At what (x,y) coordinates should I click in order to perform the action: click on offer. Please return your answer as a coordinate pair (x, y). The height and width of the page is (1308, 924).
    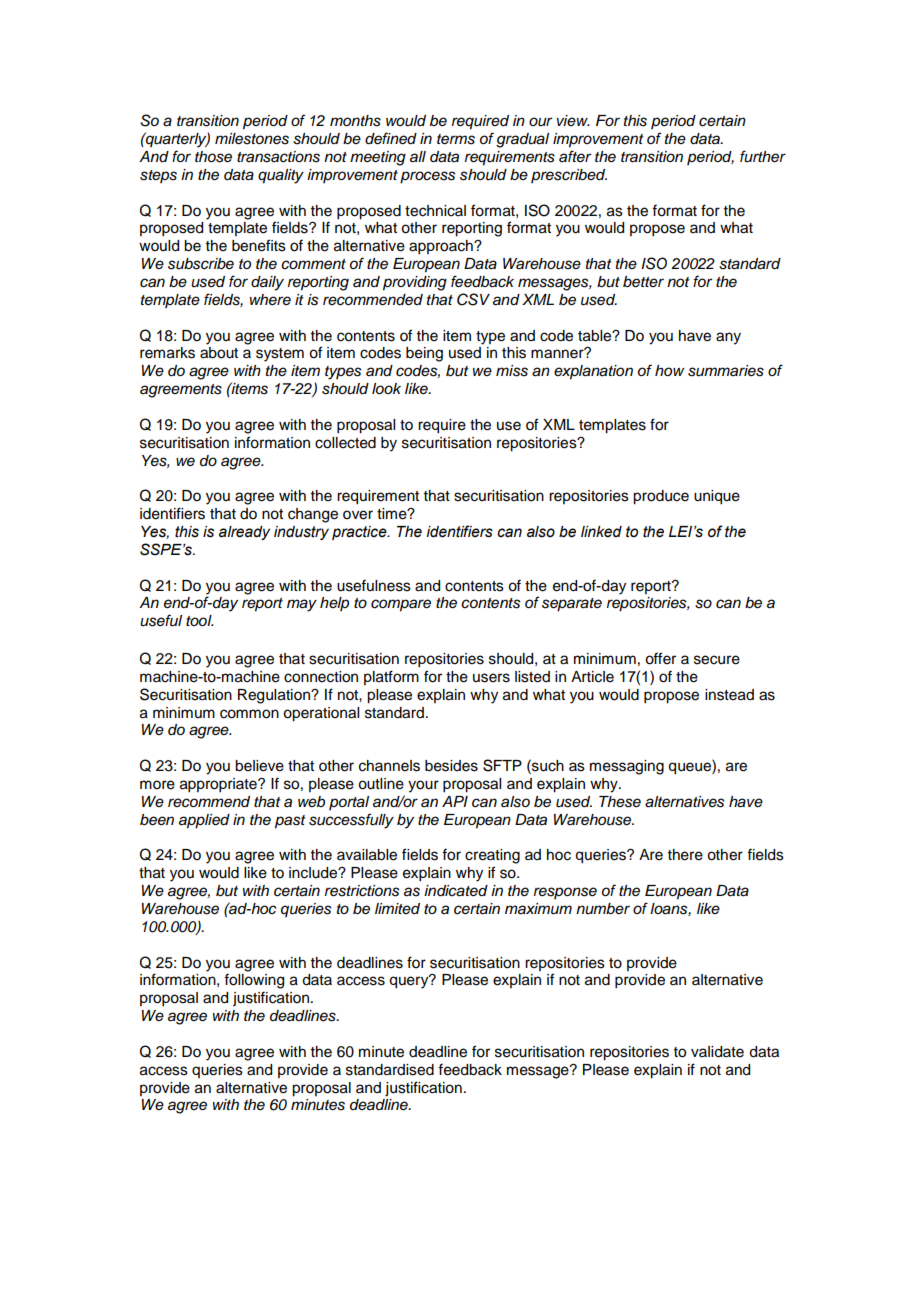
    Looking at the image, I should click on (660, 658).
